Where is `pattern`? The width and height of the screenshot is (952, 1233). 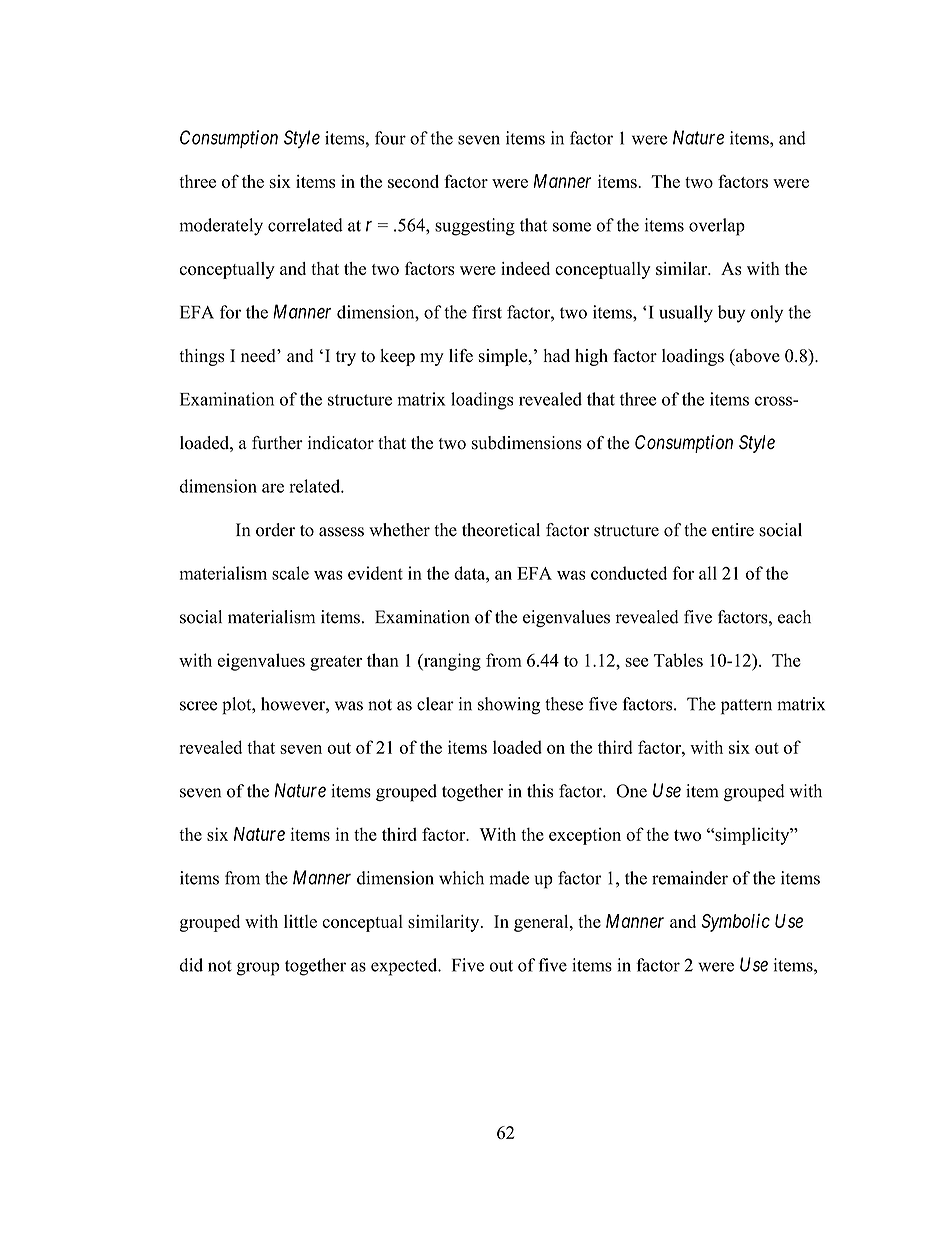 pattern is located at coordinates (746, 707).
